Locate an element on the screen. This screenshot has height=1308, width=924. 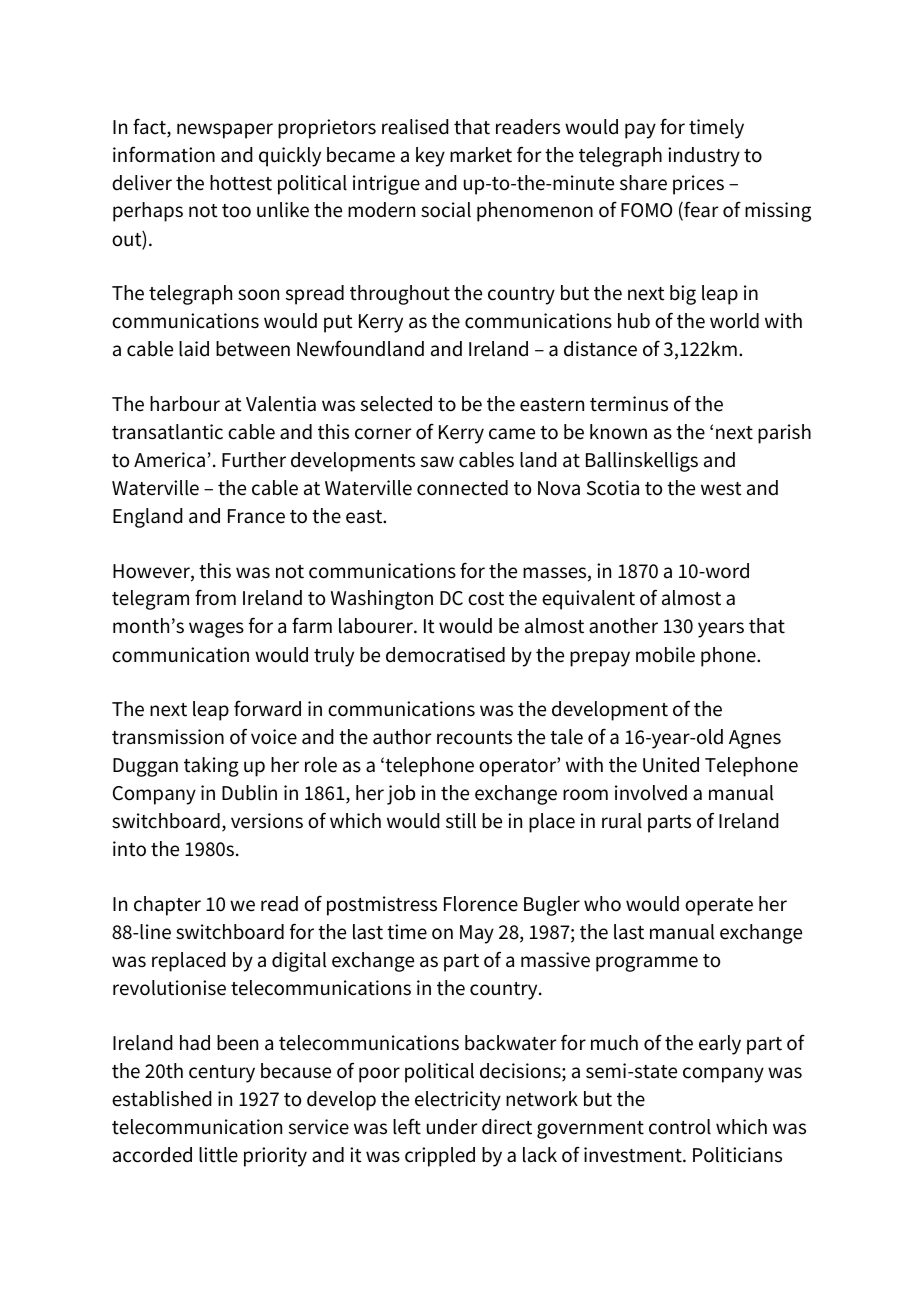
newspaper is located at coordinates (225, 131).
